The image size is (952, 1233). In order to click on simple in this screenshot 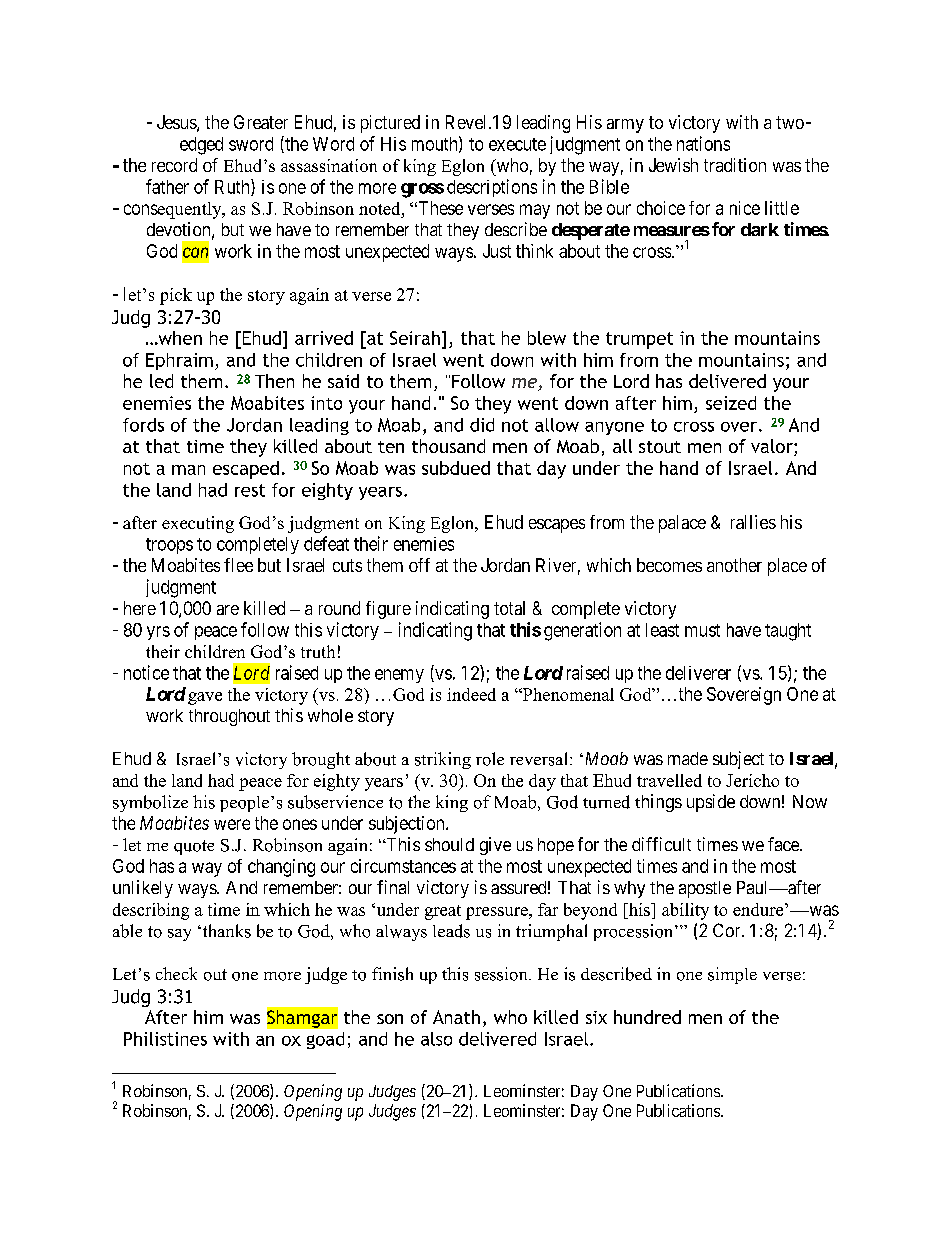, I will do `click(732, 975)`.
